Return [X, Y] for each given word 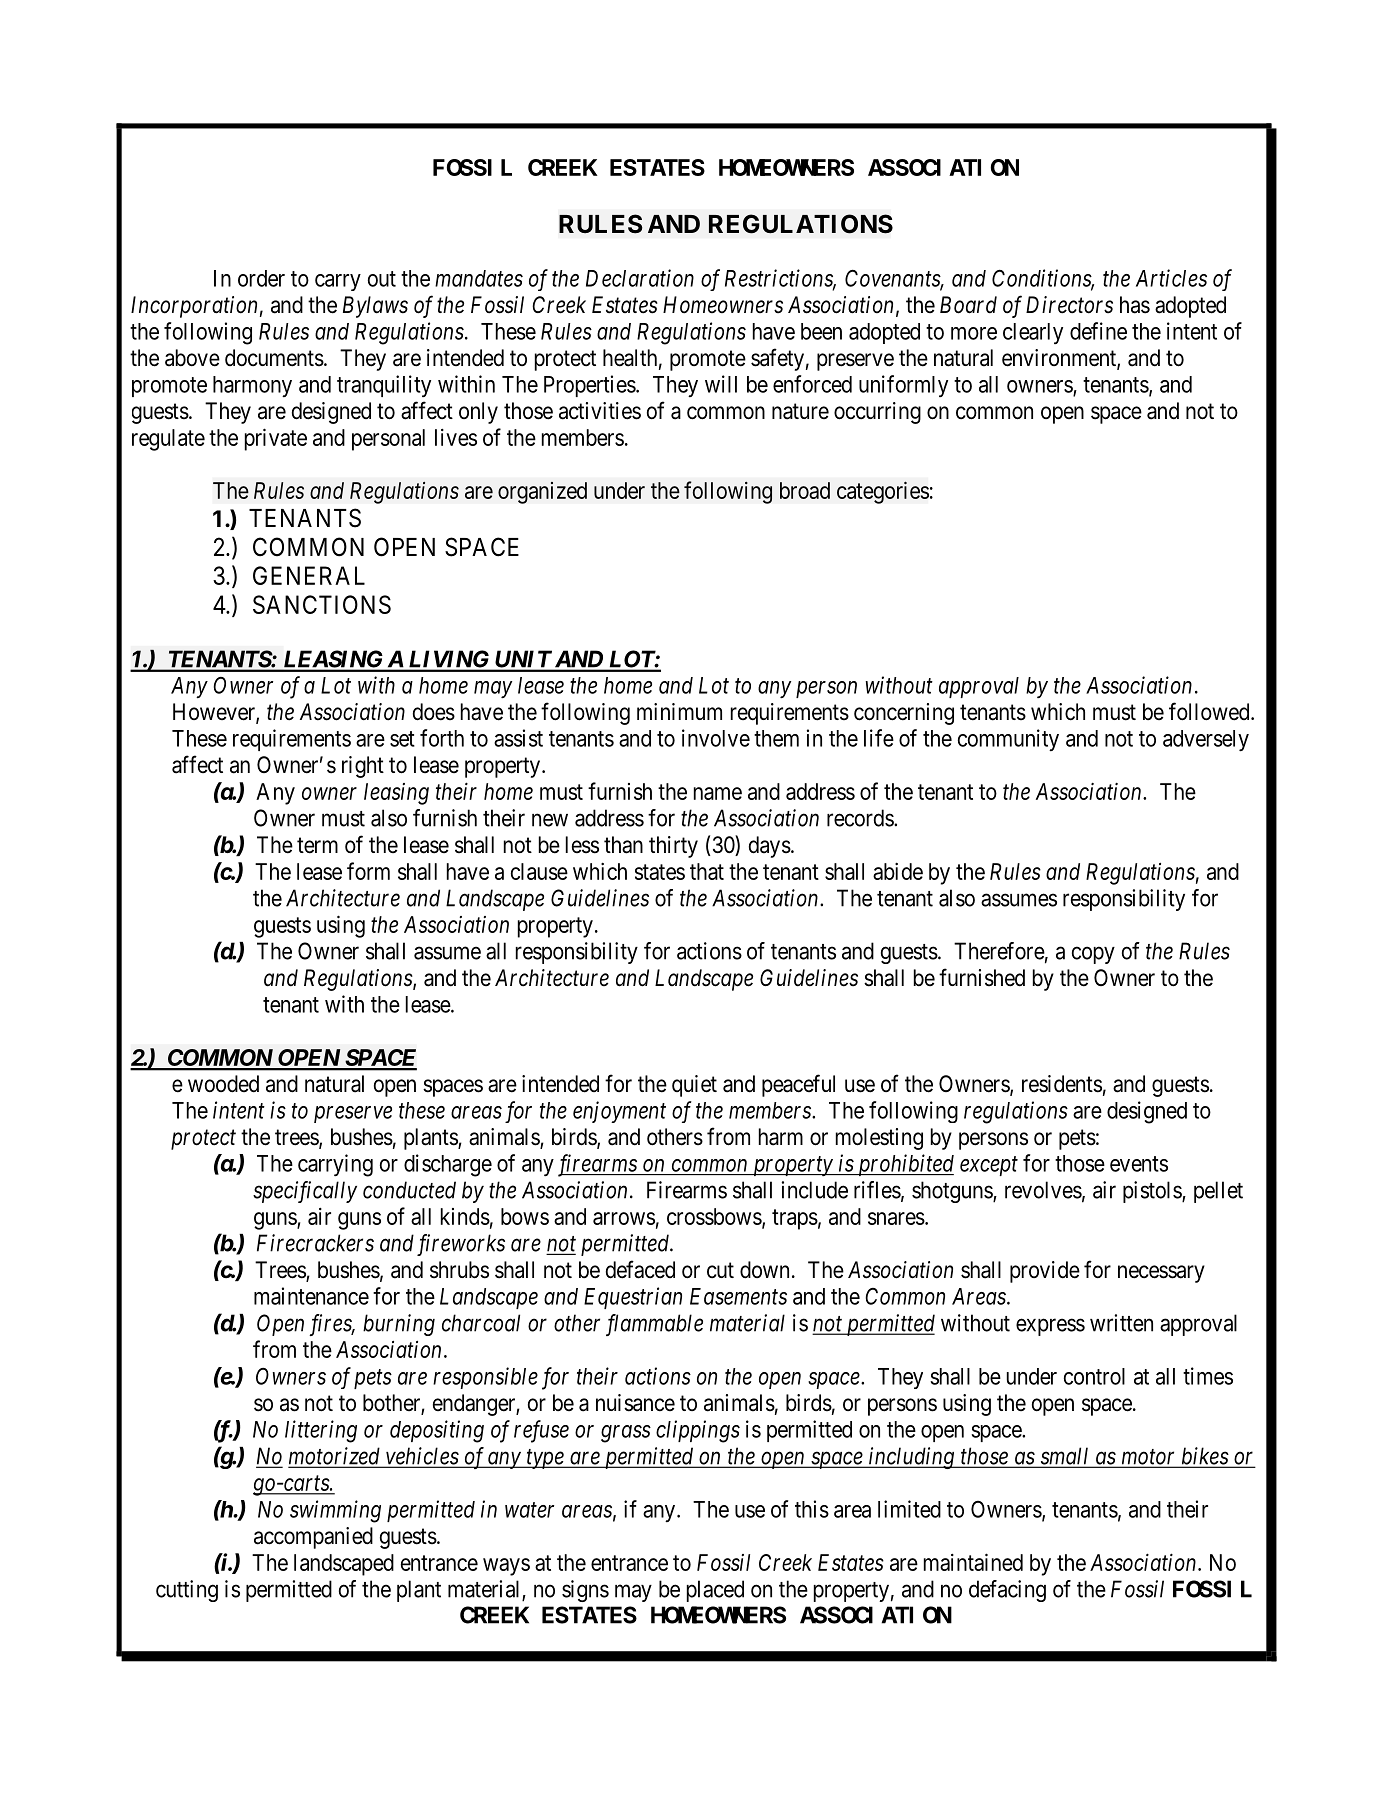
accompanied [313, 1538]
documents [274, 358]
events [1139, 1164]
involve [716, 738]
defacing [1007, 1591]
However [215, 713]
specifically [305, 1192]
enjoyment [619, 1112]
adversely [1206, 740]
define [1098, 331]
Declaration [640, 278]
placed [715, 1591]
